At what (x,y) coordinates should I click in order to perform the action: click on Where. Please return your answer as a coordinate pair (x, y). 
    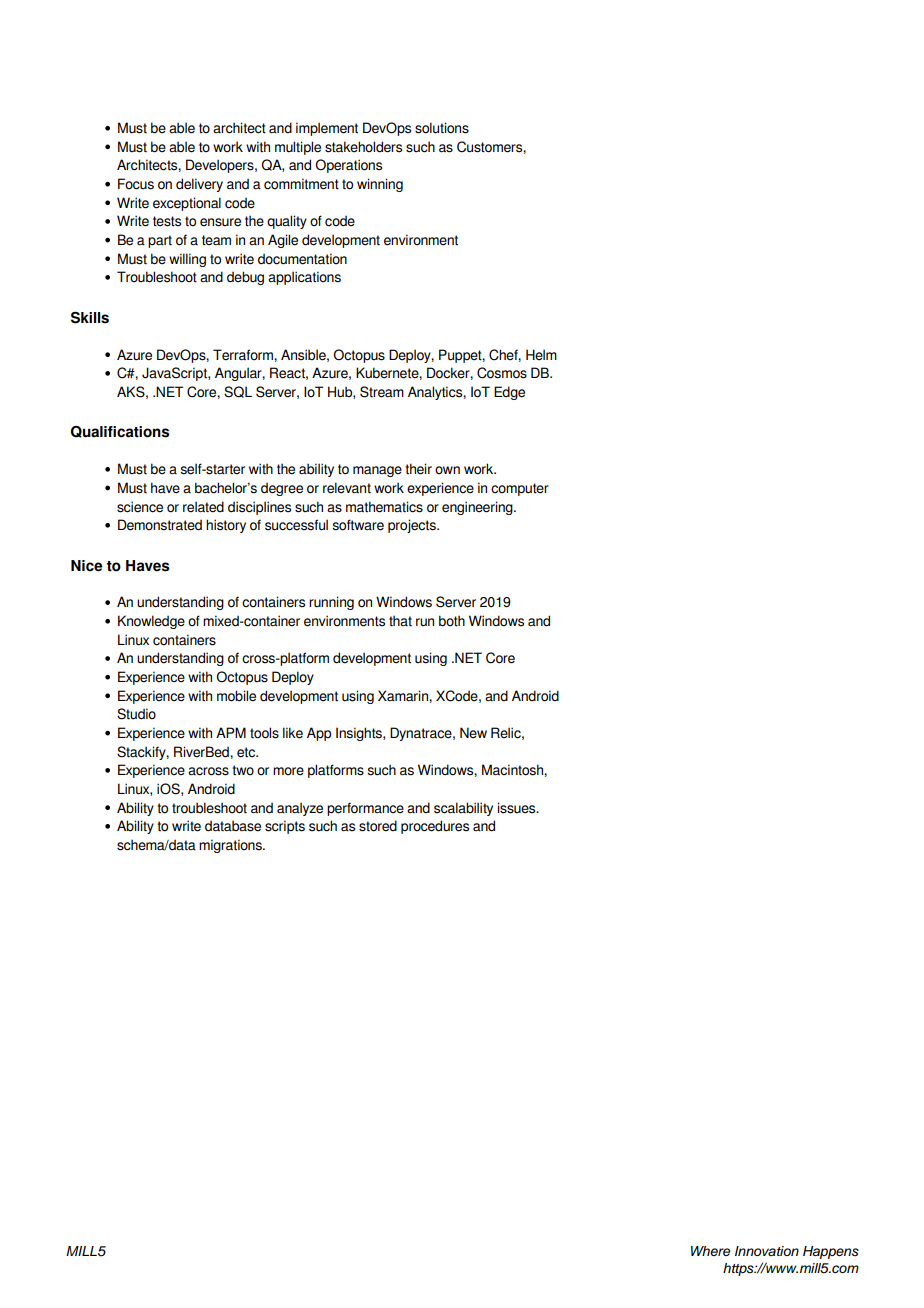
    Looking at the image, I should click on (710, 1251).
